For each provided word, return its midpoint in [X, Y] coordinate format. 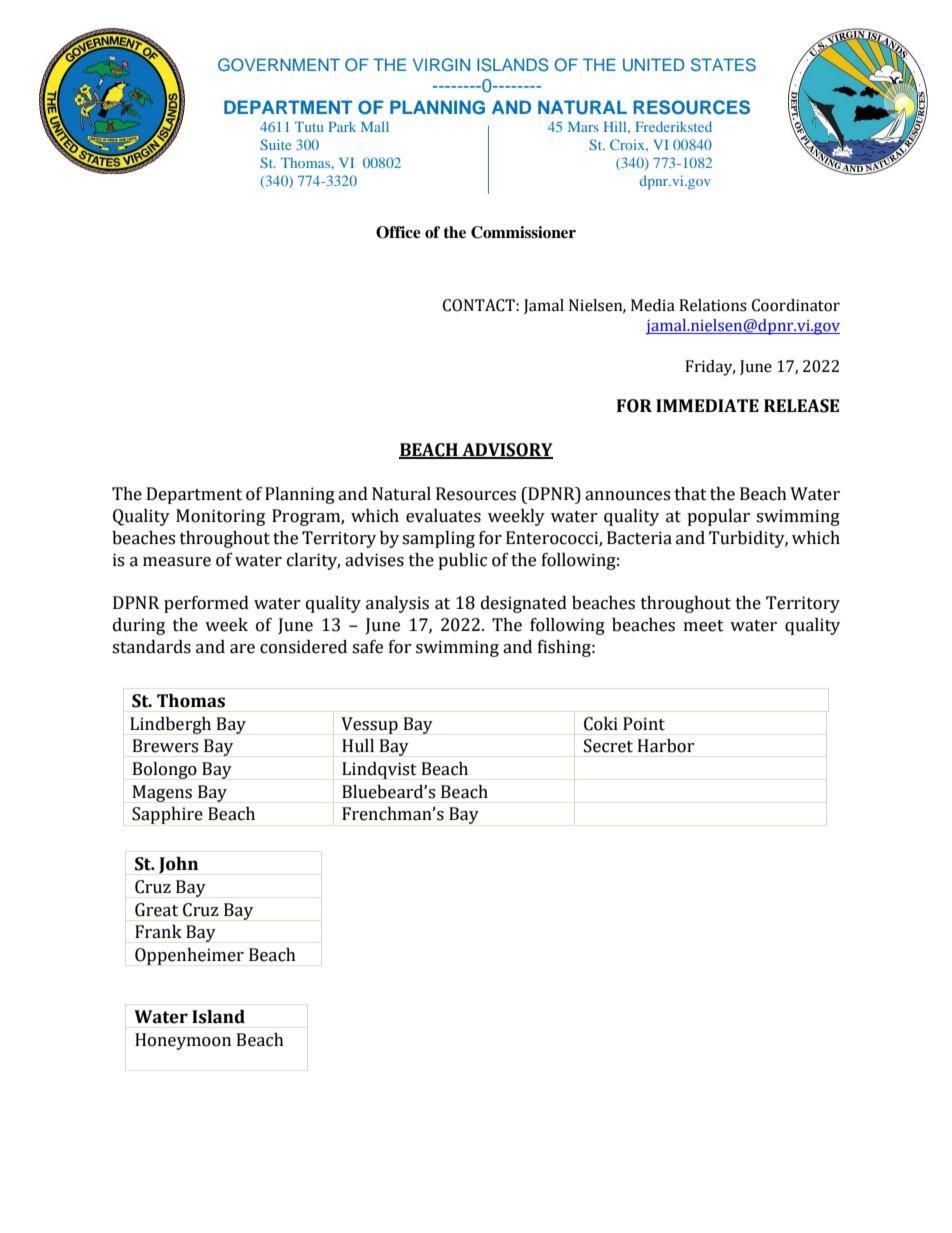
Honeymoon [183, 1041]
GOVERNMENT [279, 65]
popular [718, 517]
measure [177, 562]
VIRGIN [441, 65]
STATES [723, 65]
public [462, 561]
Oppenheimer [189, 956]
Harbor [666, 746]
